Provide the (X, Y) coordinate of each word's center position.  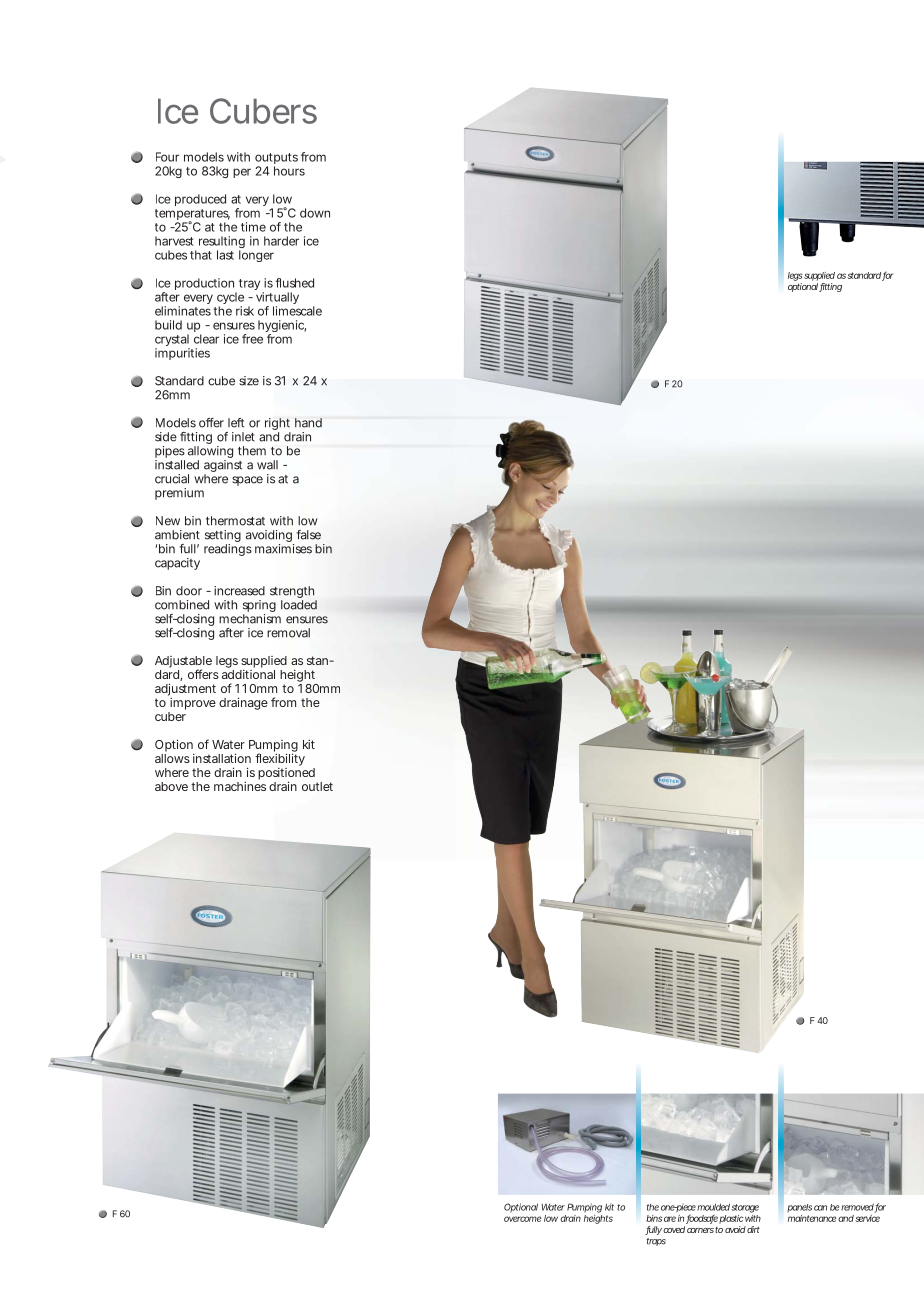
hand (308, 423)
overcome (522, 1219)
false (309, 535)
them (252, 451)
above (171, 786)
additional (248, 674)
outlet (317, 786)
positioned (286, 775)
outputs (276, 160)
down (315, 213)
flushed (294, 283)
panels (799, 1208)
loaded (299, 605)
